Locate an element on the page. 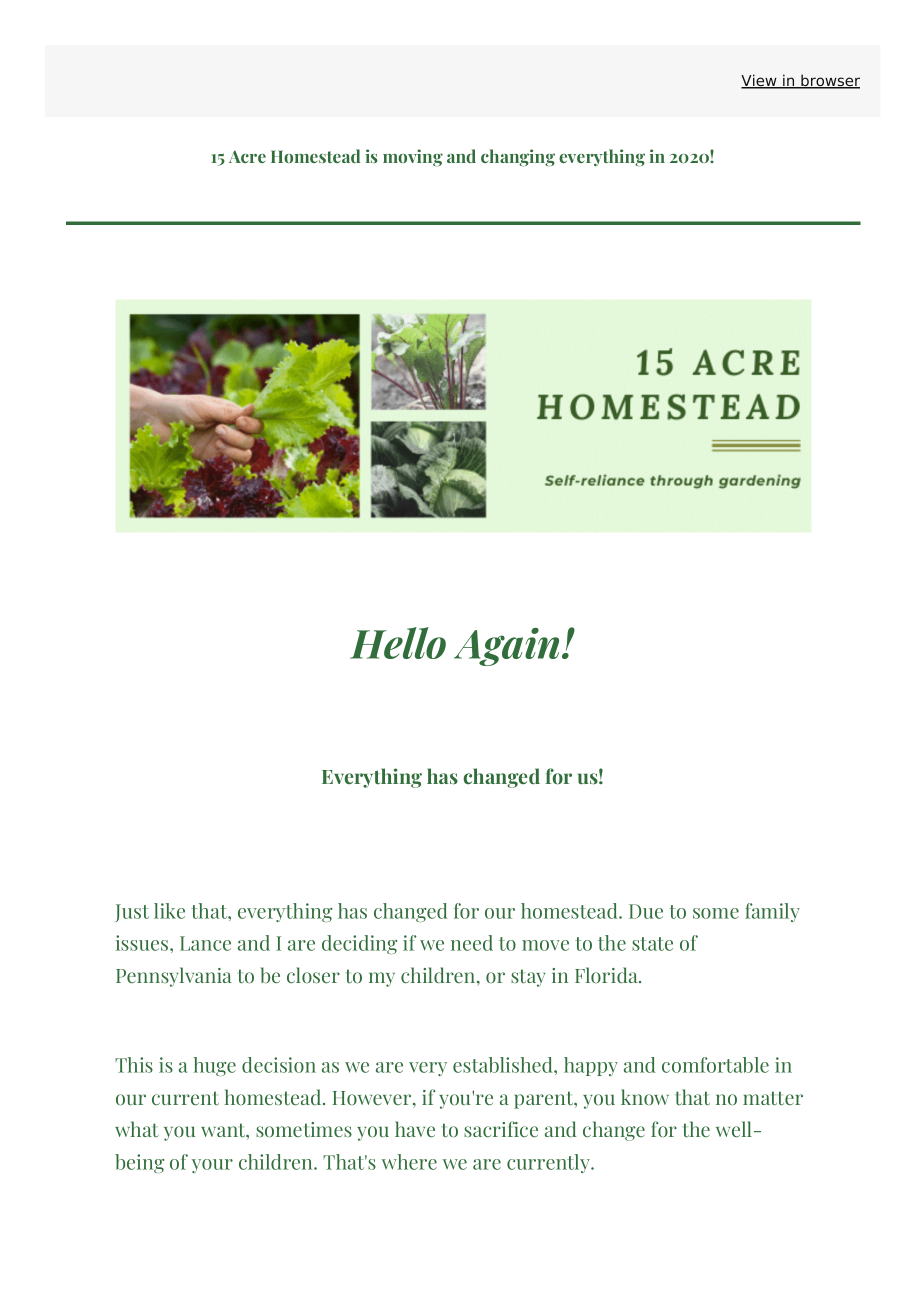  sacrifice is located at coordinates (501, 1129).
